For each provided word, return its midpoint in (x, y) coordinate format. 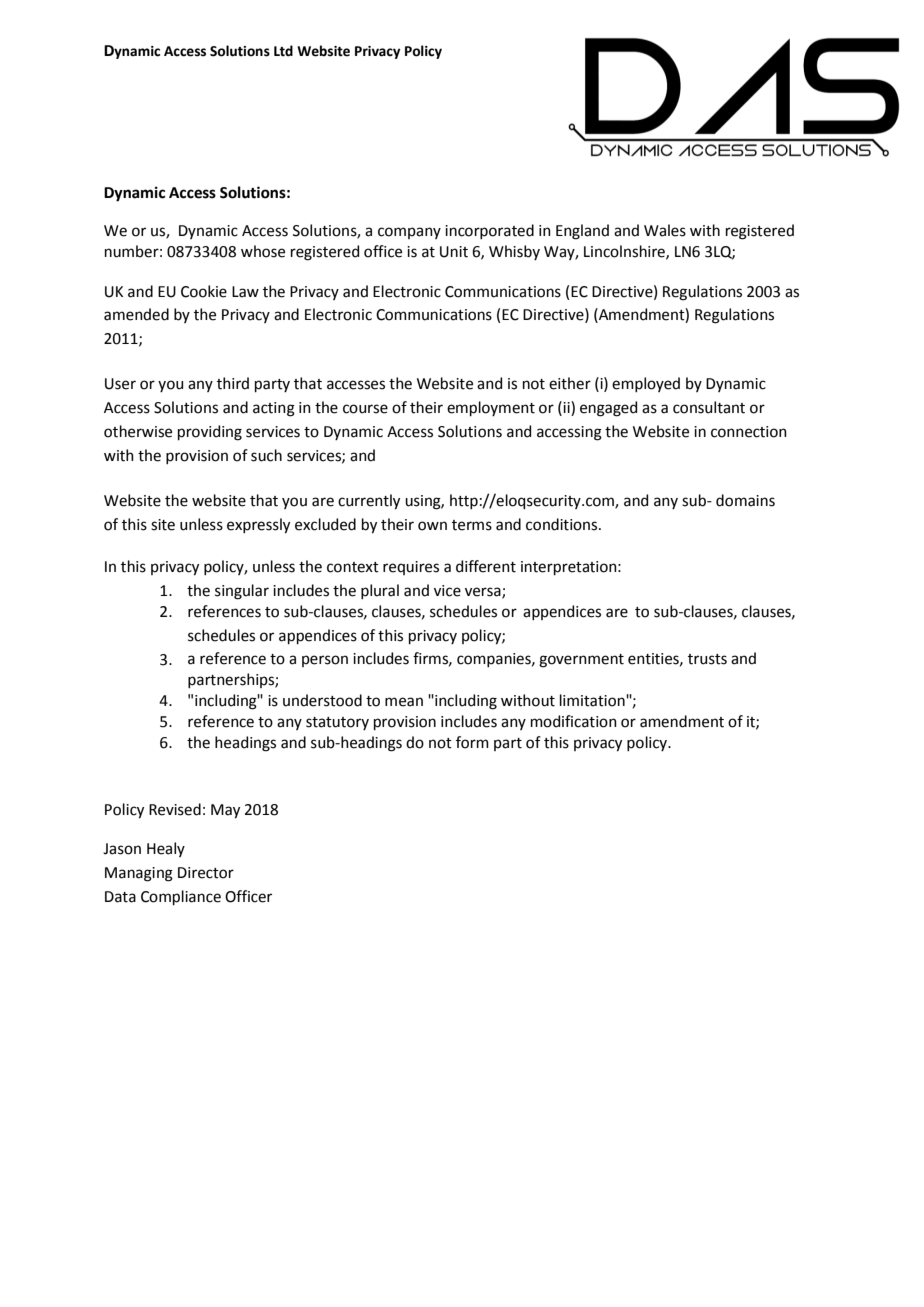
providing (210, 433)
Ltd (283, 51)
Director (206, 873)
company (409, 233)
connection (749, 432)
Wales (665, 230)
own (432, 526)
